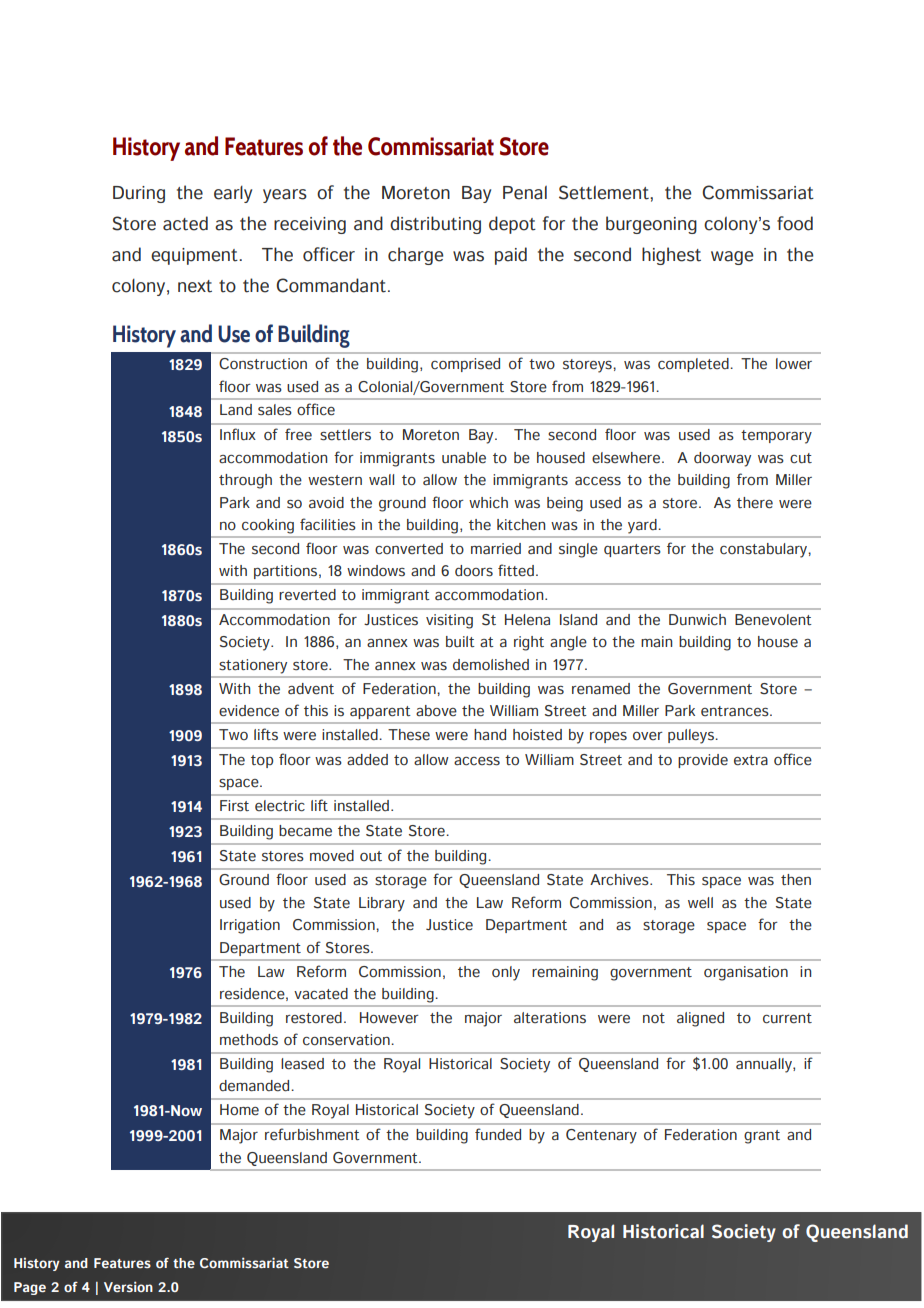 This screenshot has width=924, height=1308. Describe the element at coordinates (697, 620) in the screenshot. I see `Dunwich` at that location.
